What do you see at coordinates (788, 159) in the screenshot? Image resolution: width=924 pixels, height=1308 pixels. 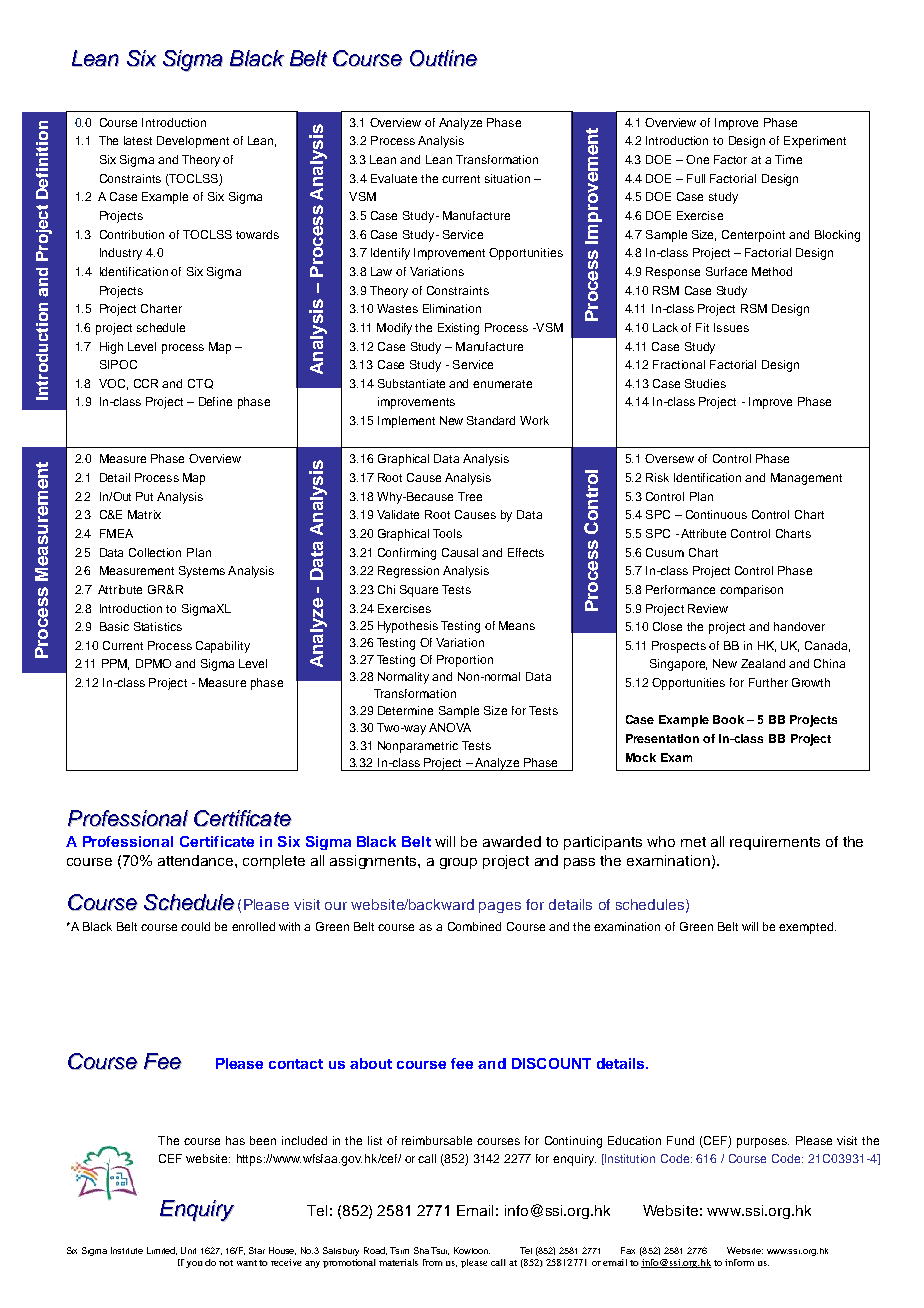 I see `Time` at bounding box center [788, 159].
